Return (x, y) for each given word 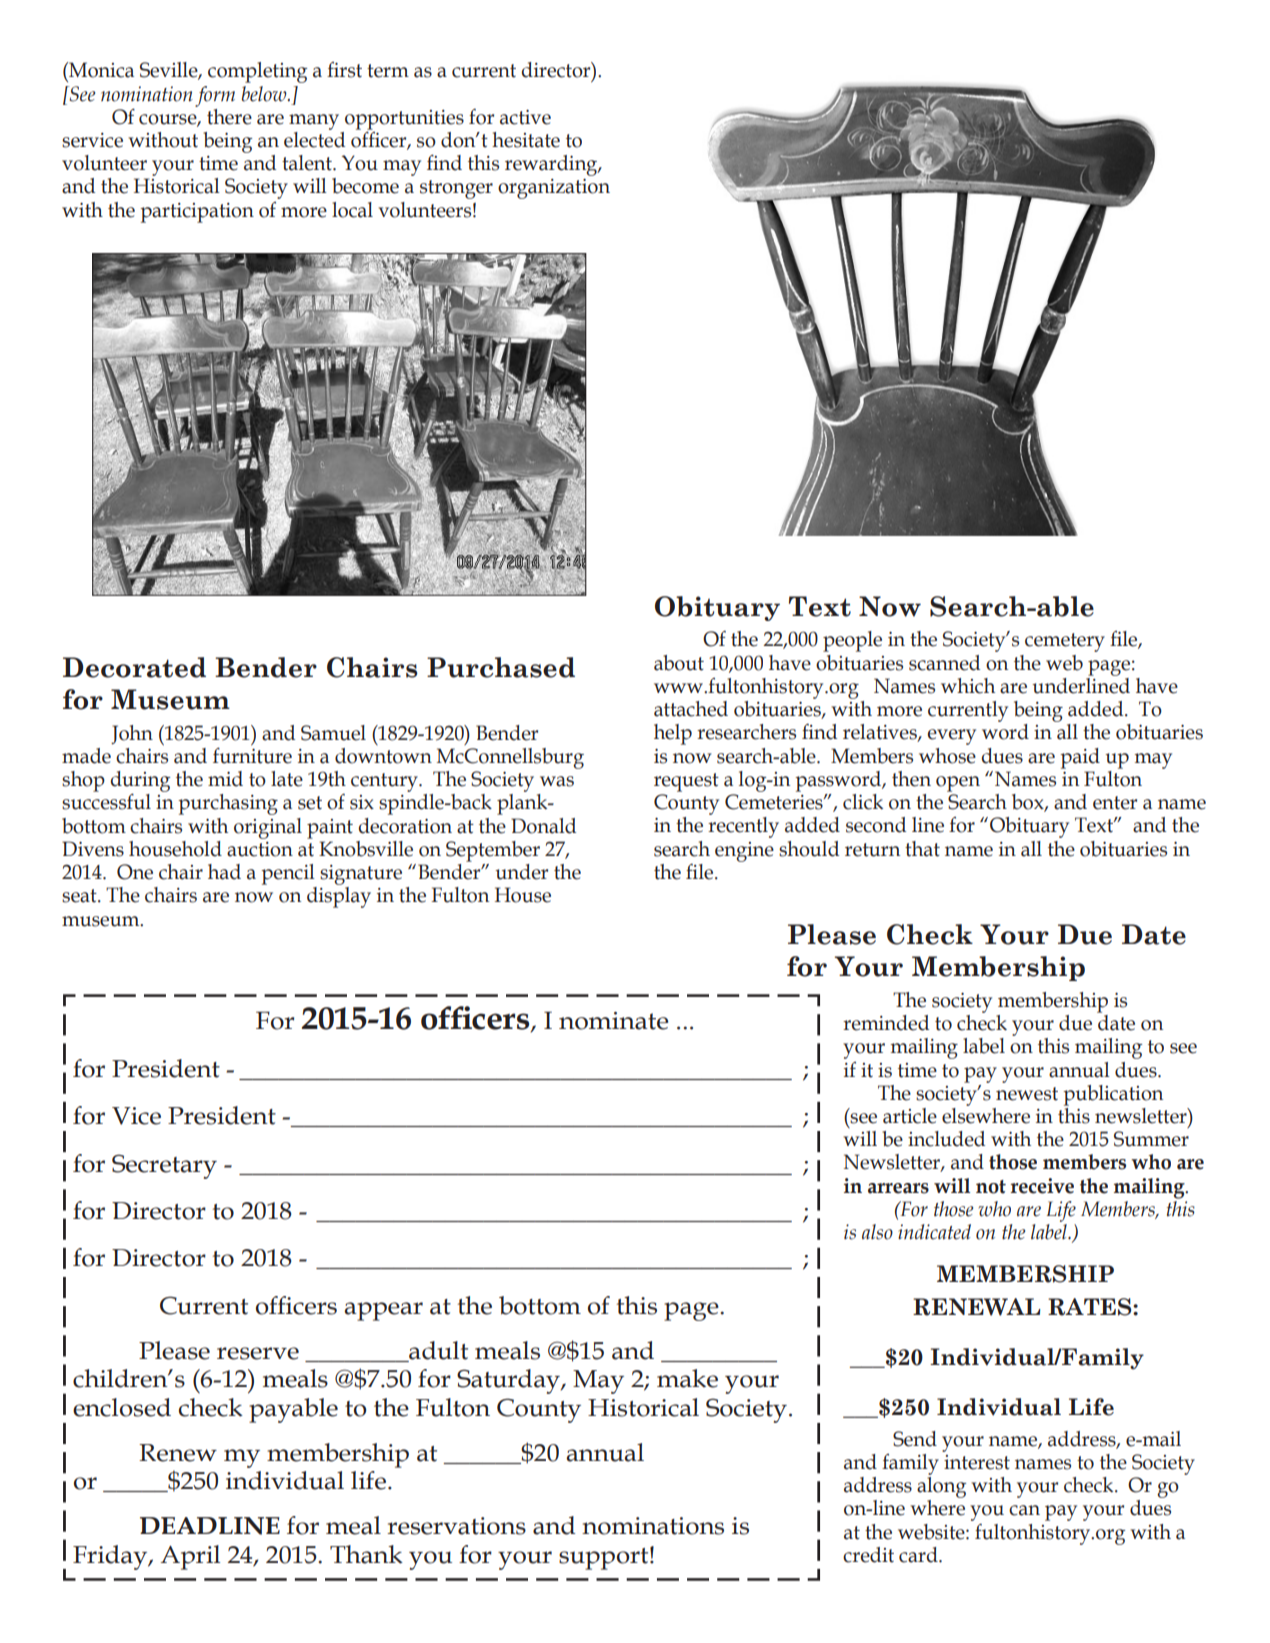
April (190, 1557)
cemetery (1065, 642)
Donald (543, 826)
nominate (613, 1021)
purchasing (228, 804)
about (679, 663)
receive (1042, 1186)
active (525, 117)
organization (554, 189)
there (229, 117)
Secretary (164, 1166)
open (958, 784)
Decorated (134, 667)
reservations (456, 1526)
